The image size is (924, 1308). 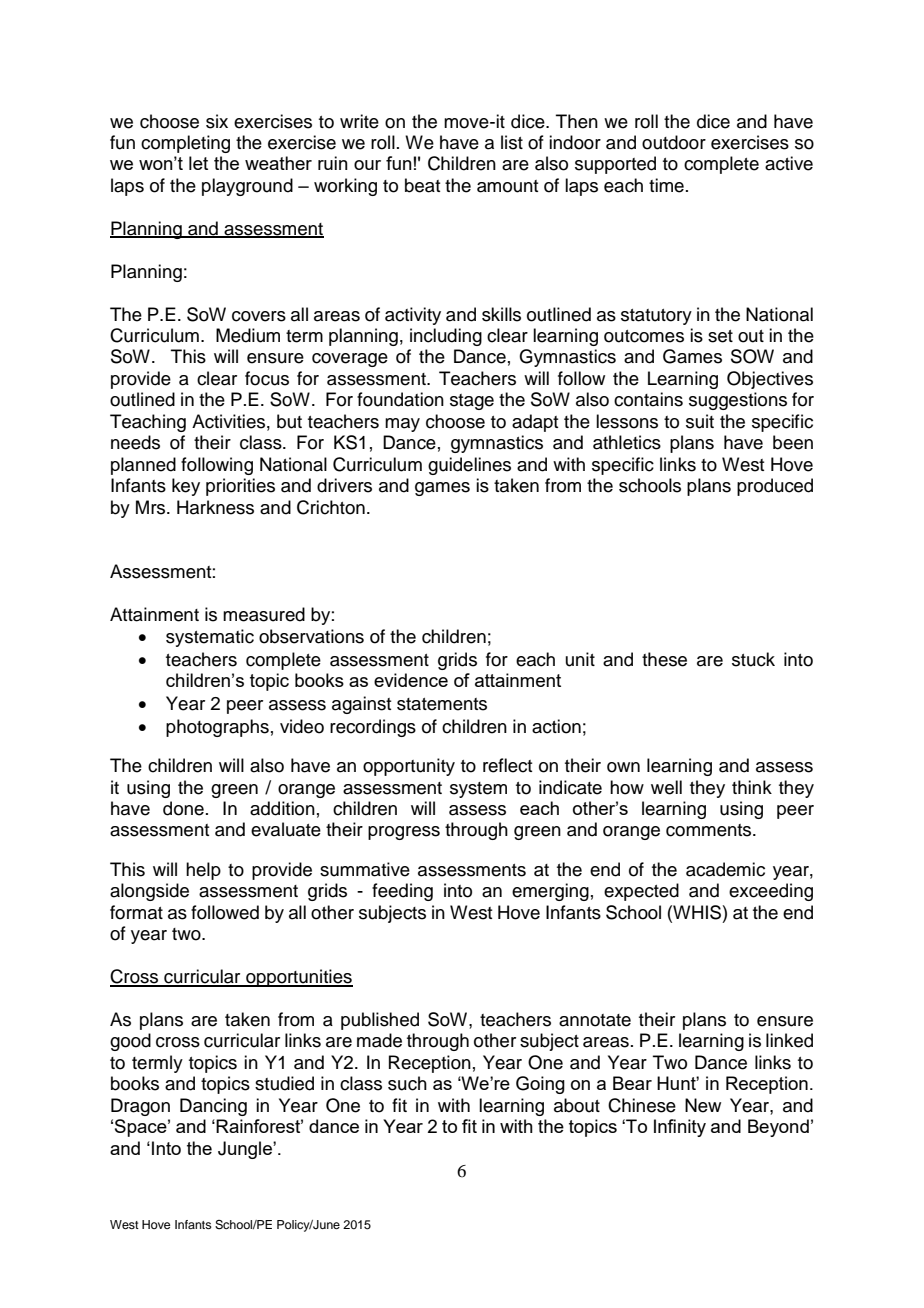 What do you see at coordinates (407, 1083) in the document?
I see `such` at bounding box center [407, 1083].
